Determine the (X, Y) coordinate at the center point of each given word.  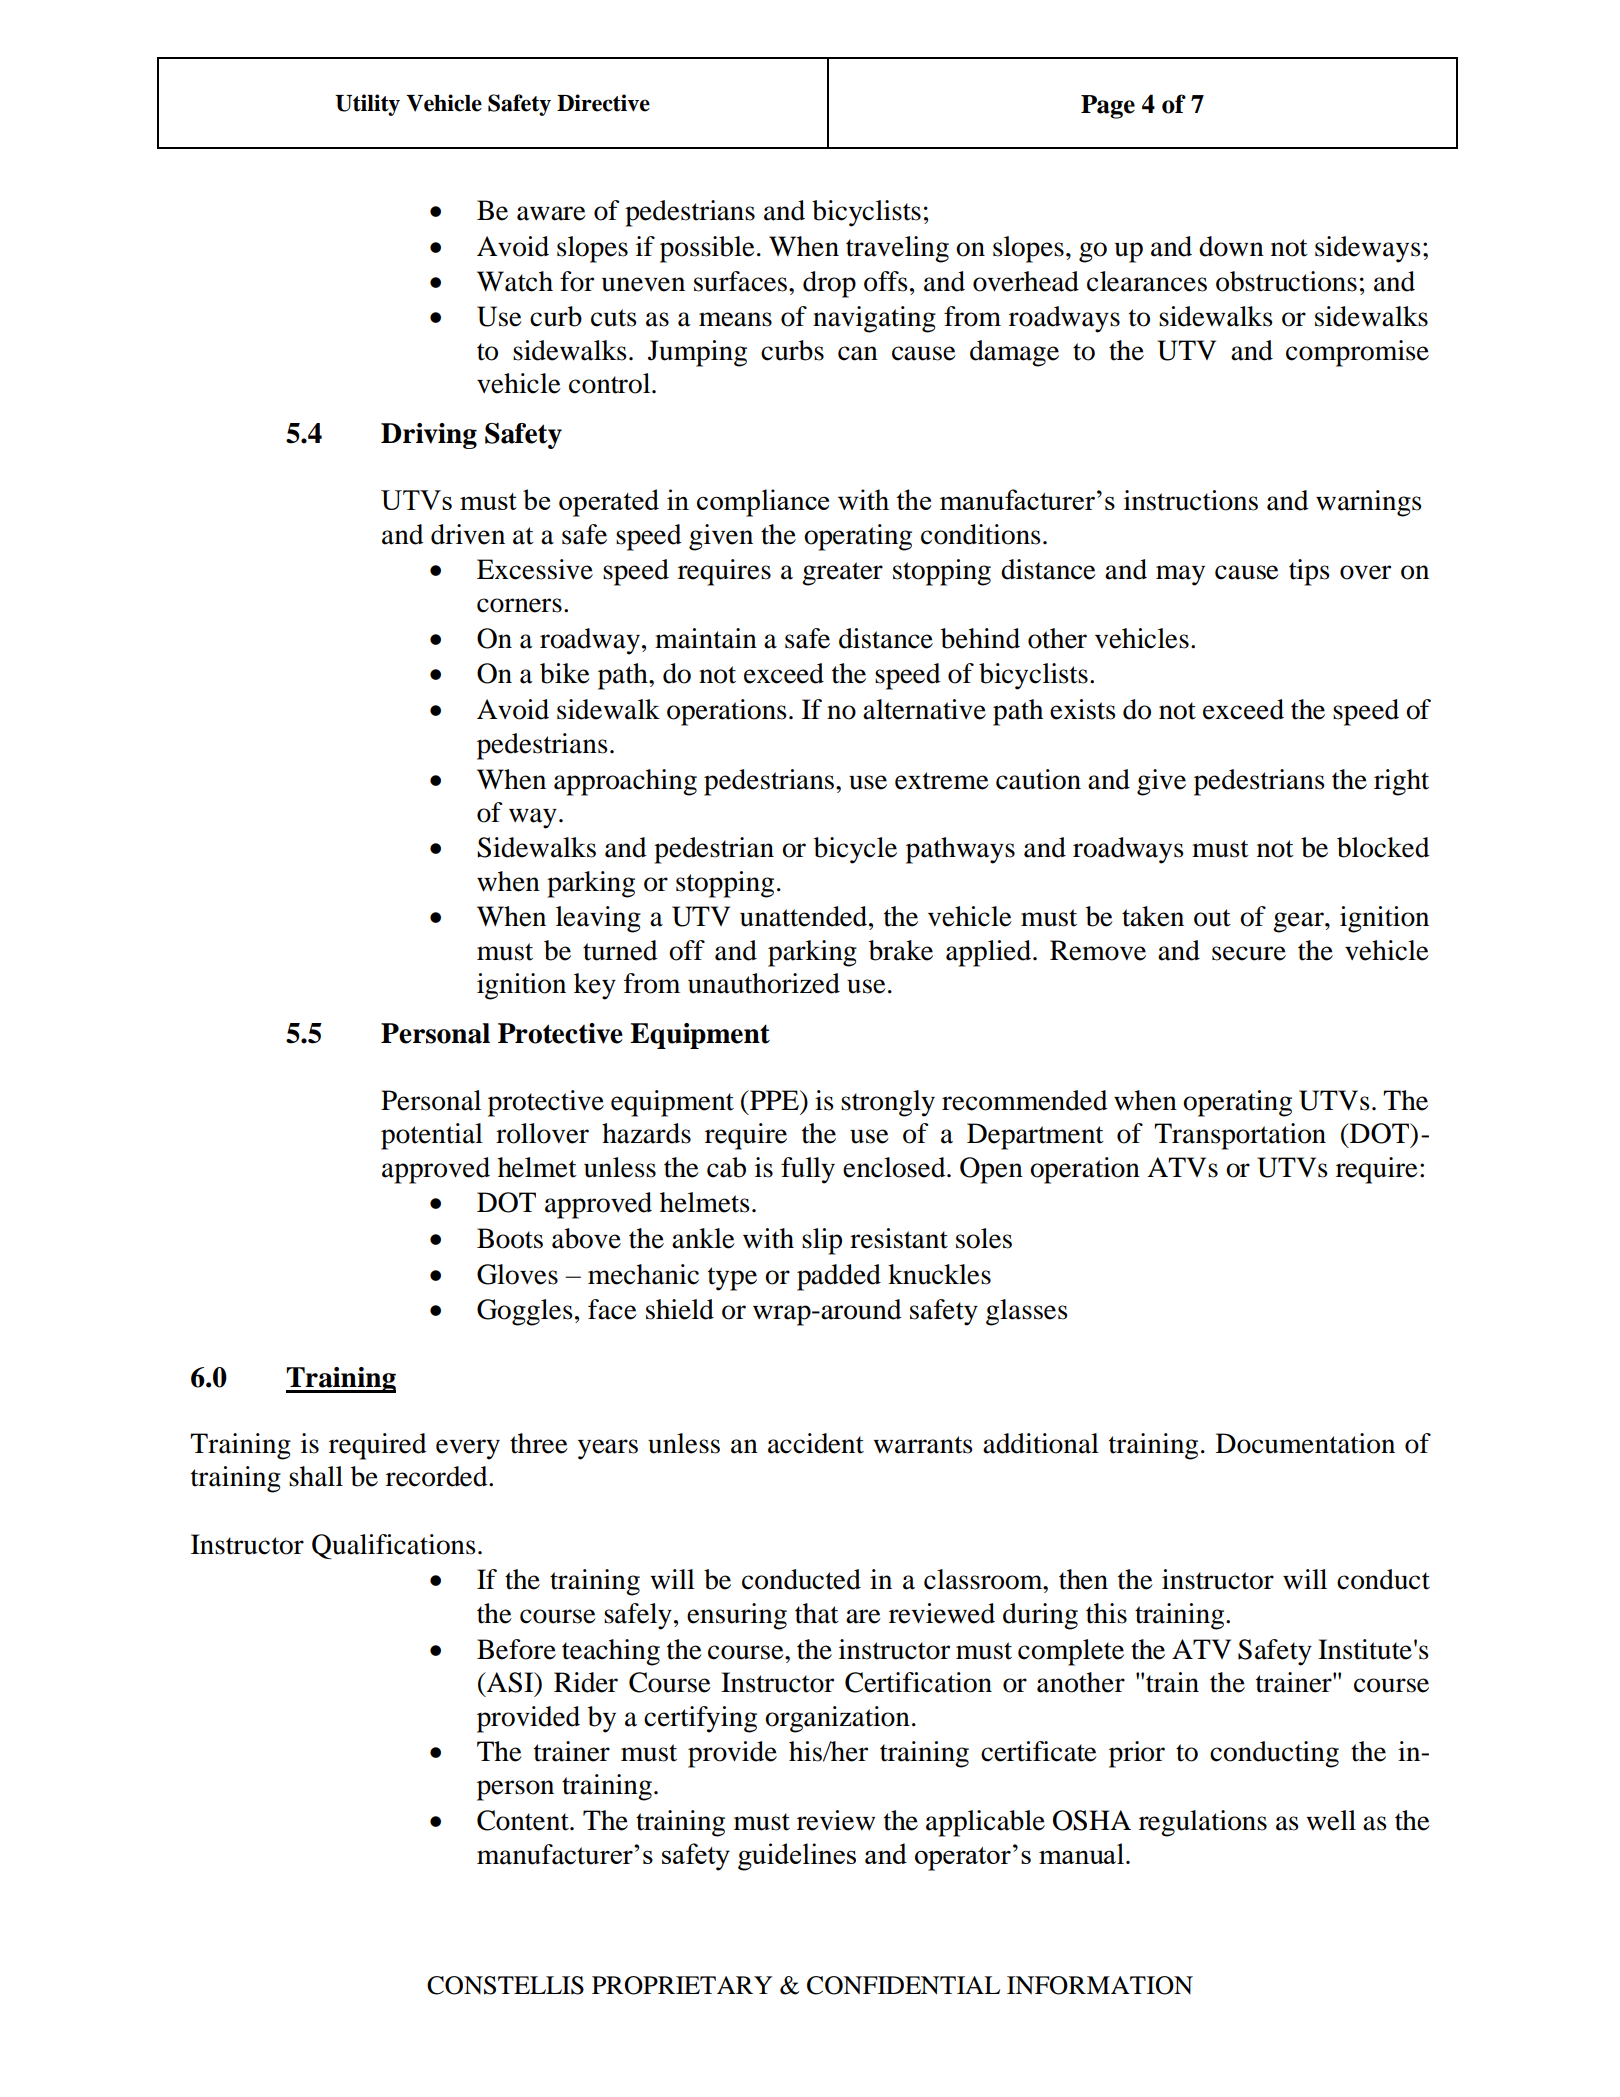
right (1401, 782)
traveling (897, 249)
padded (839, 1277)
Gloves (517, 1274)
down (1231, 246)
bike (565, 673)
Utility (367, 105)
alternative (924, 709)
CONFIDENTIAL (903, 1985)
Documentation (1305, 1443)
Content (524, 1820)
